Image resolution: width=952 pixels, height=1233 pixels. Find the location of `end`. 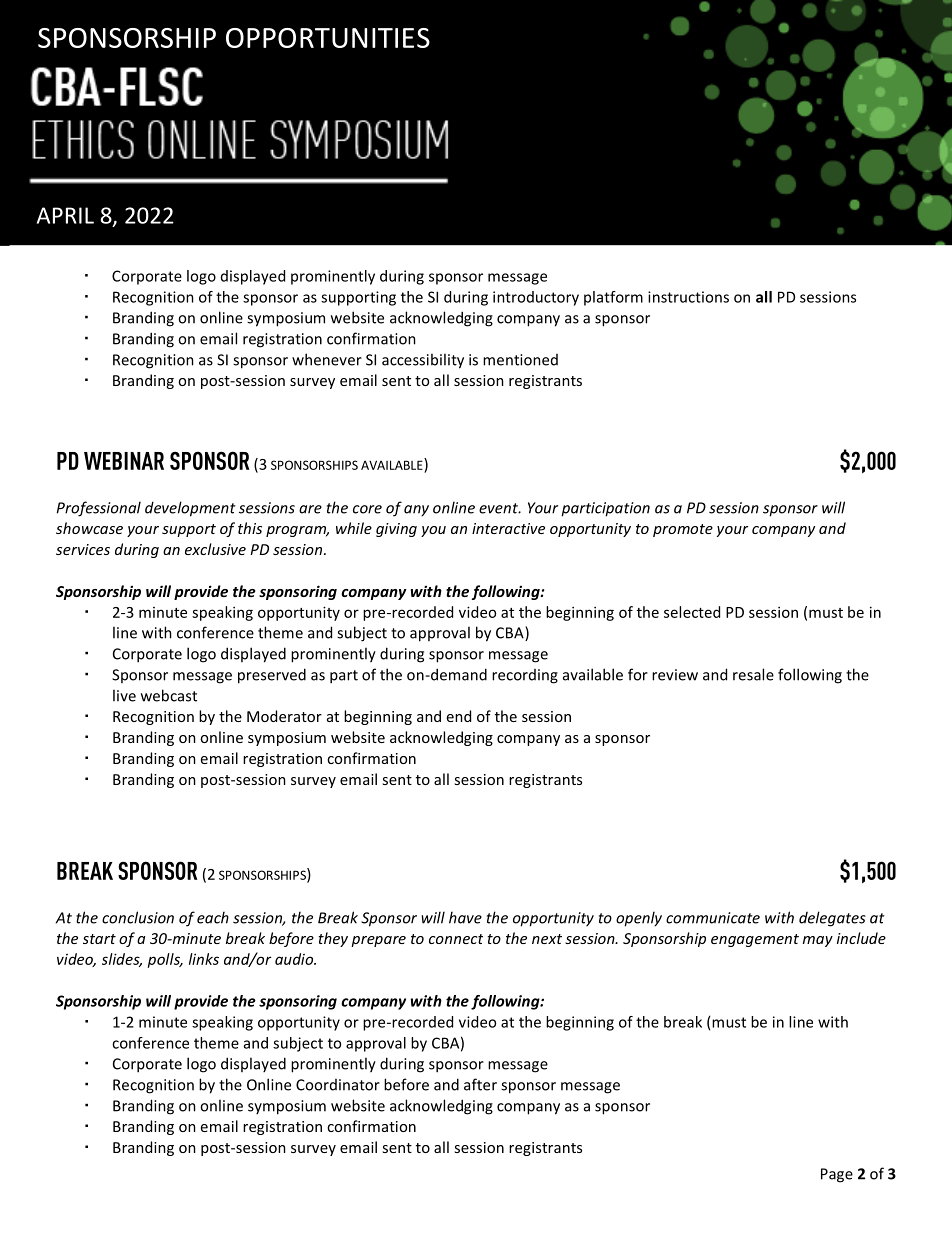

end is located at coordinates (459, 716).
